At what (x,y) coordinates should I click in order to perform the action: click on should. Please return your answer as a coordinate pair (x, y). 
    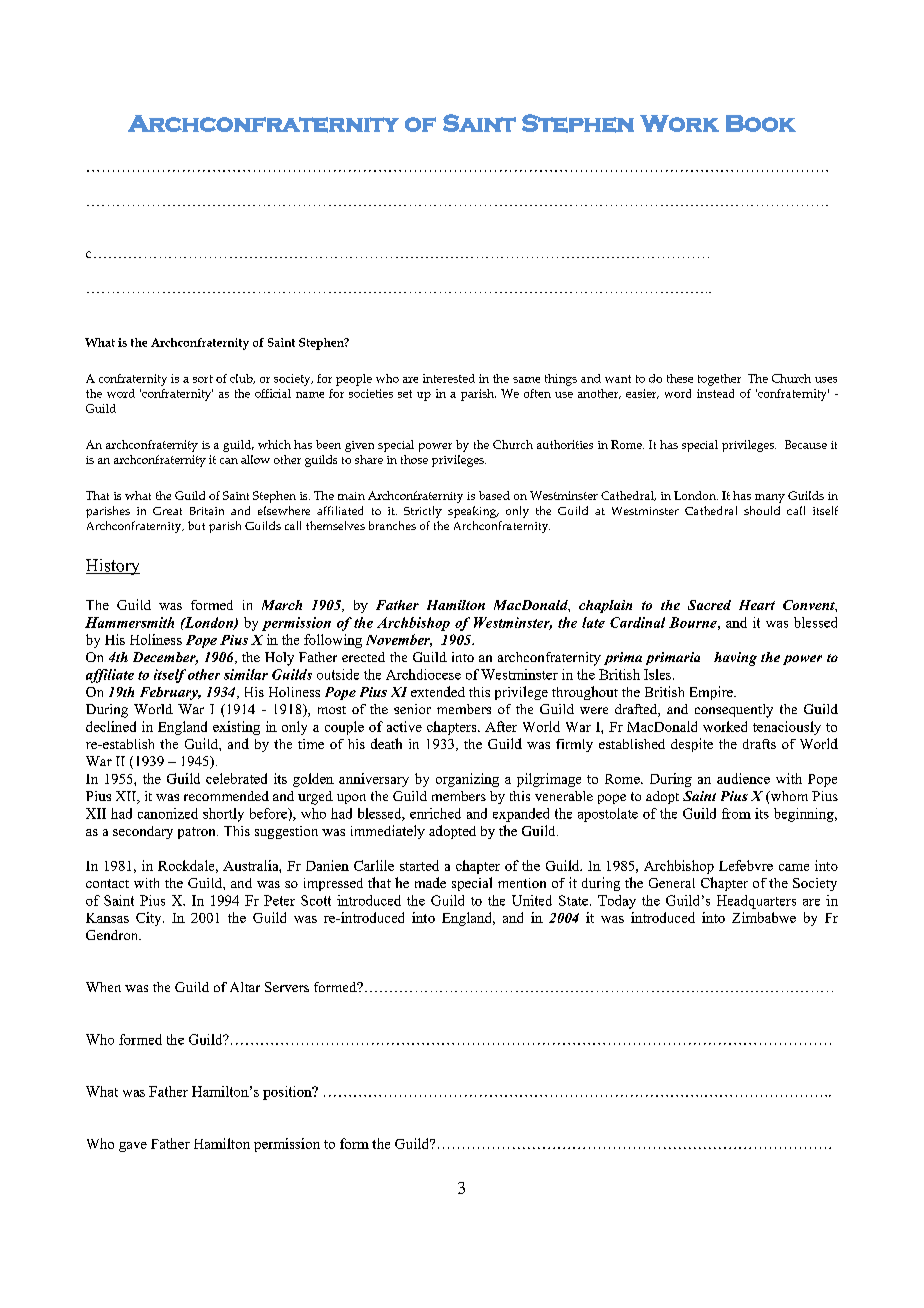
    Looking at the image, I should click on (762, 510).
